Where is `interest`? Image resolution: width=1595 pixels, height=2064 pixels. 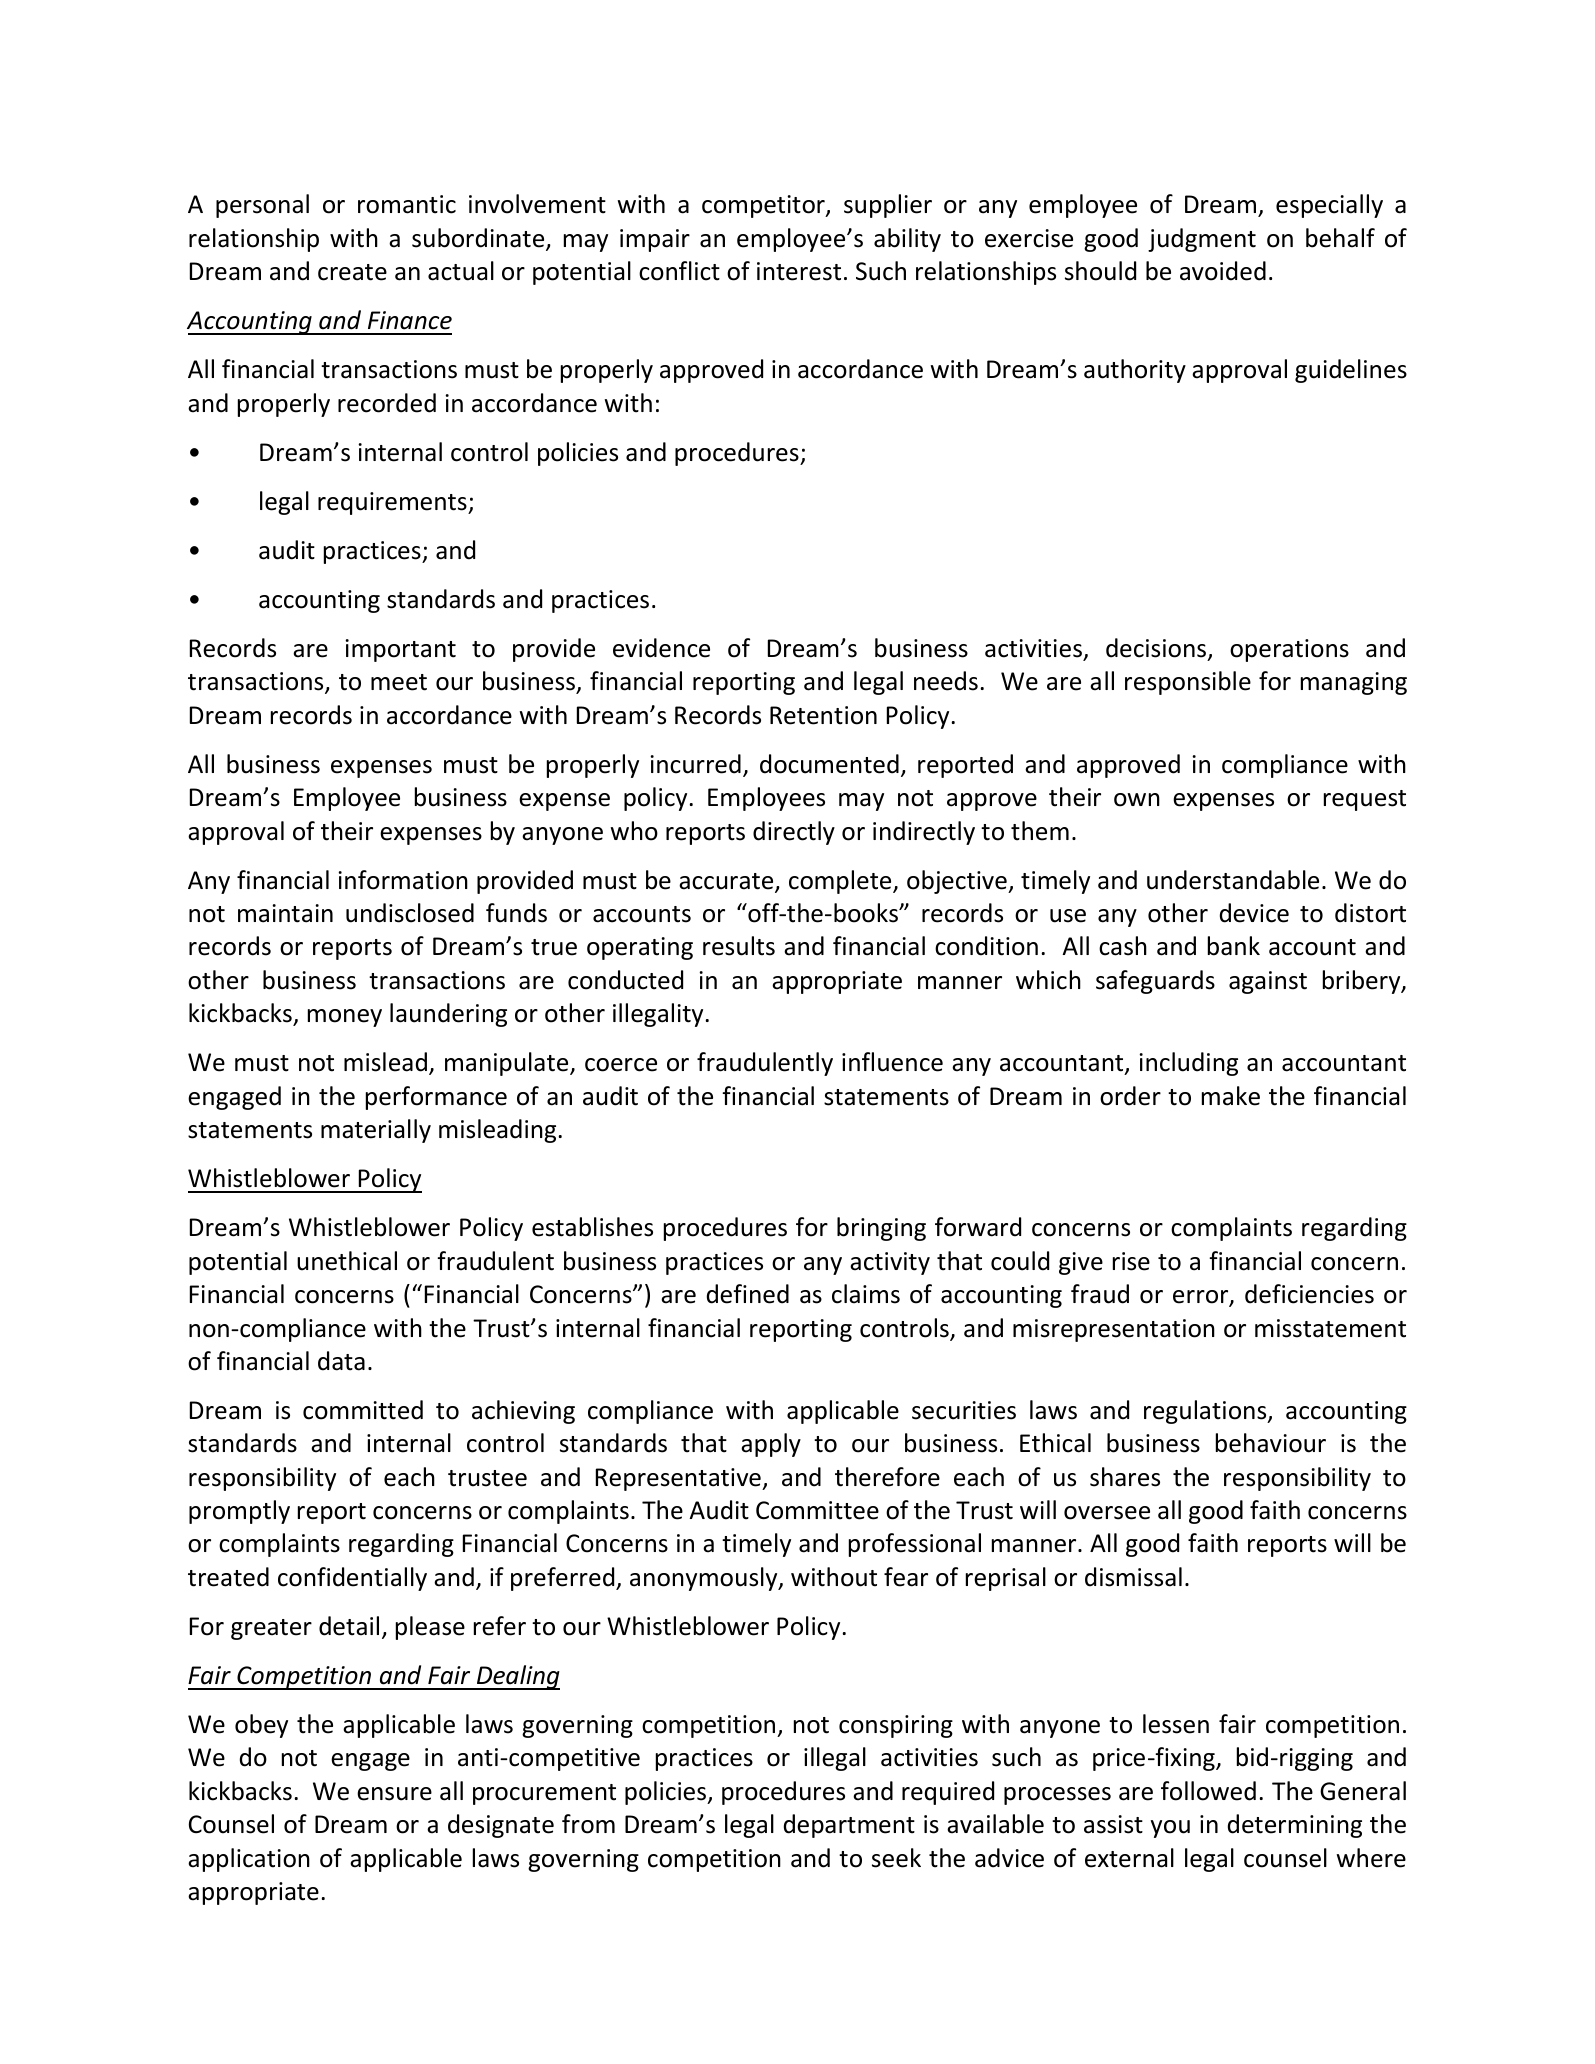 interest is located at coordinates (799, 271).
